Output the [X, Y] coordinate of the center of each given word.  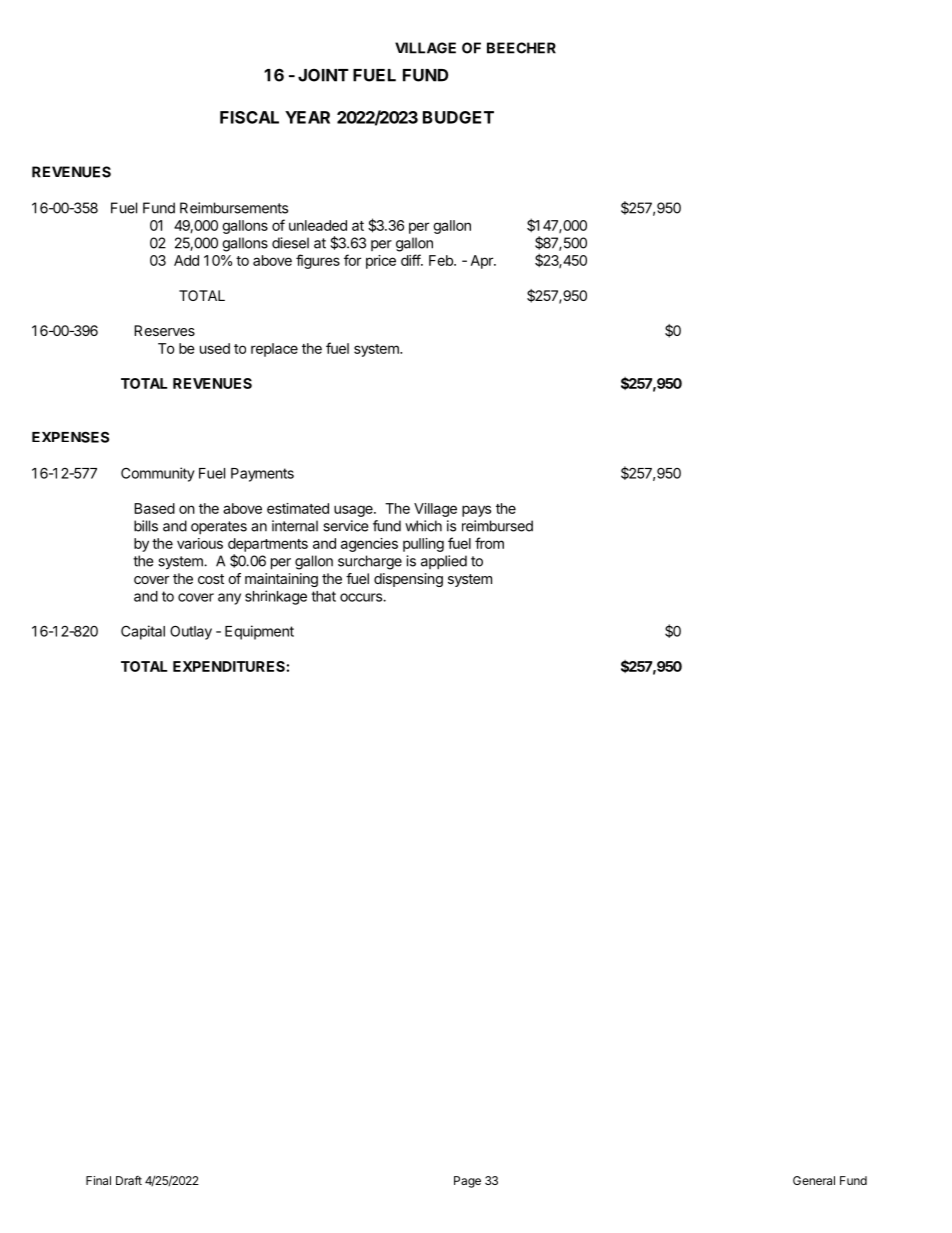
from [489, 543]
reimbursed [497, 526]
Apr [483, 262]
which [423, 526]
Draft [129, 1180]
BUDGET [458, 117]
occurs [362, 597]
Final [98, 1180]
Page [467, 1182]
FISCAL [249, 117]
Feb [442, 260]
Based [154, 508]
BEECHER [521, 48]
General [814, 1180]
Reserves [164, 330]
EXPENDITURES [229, 666]
